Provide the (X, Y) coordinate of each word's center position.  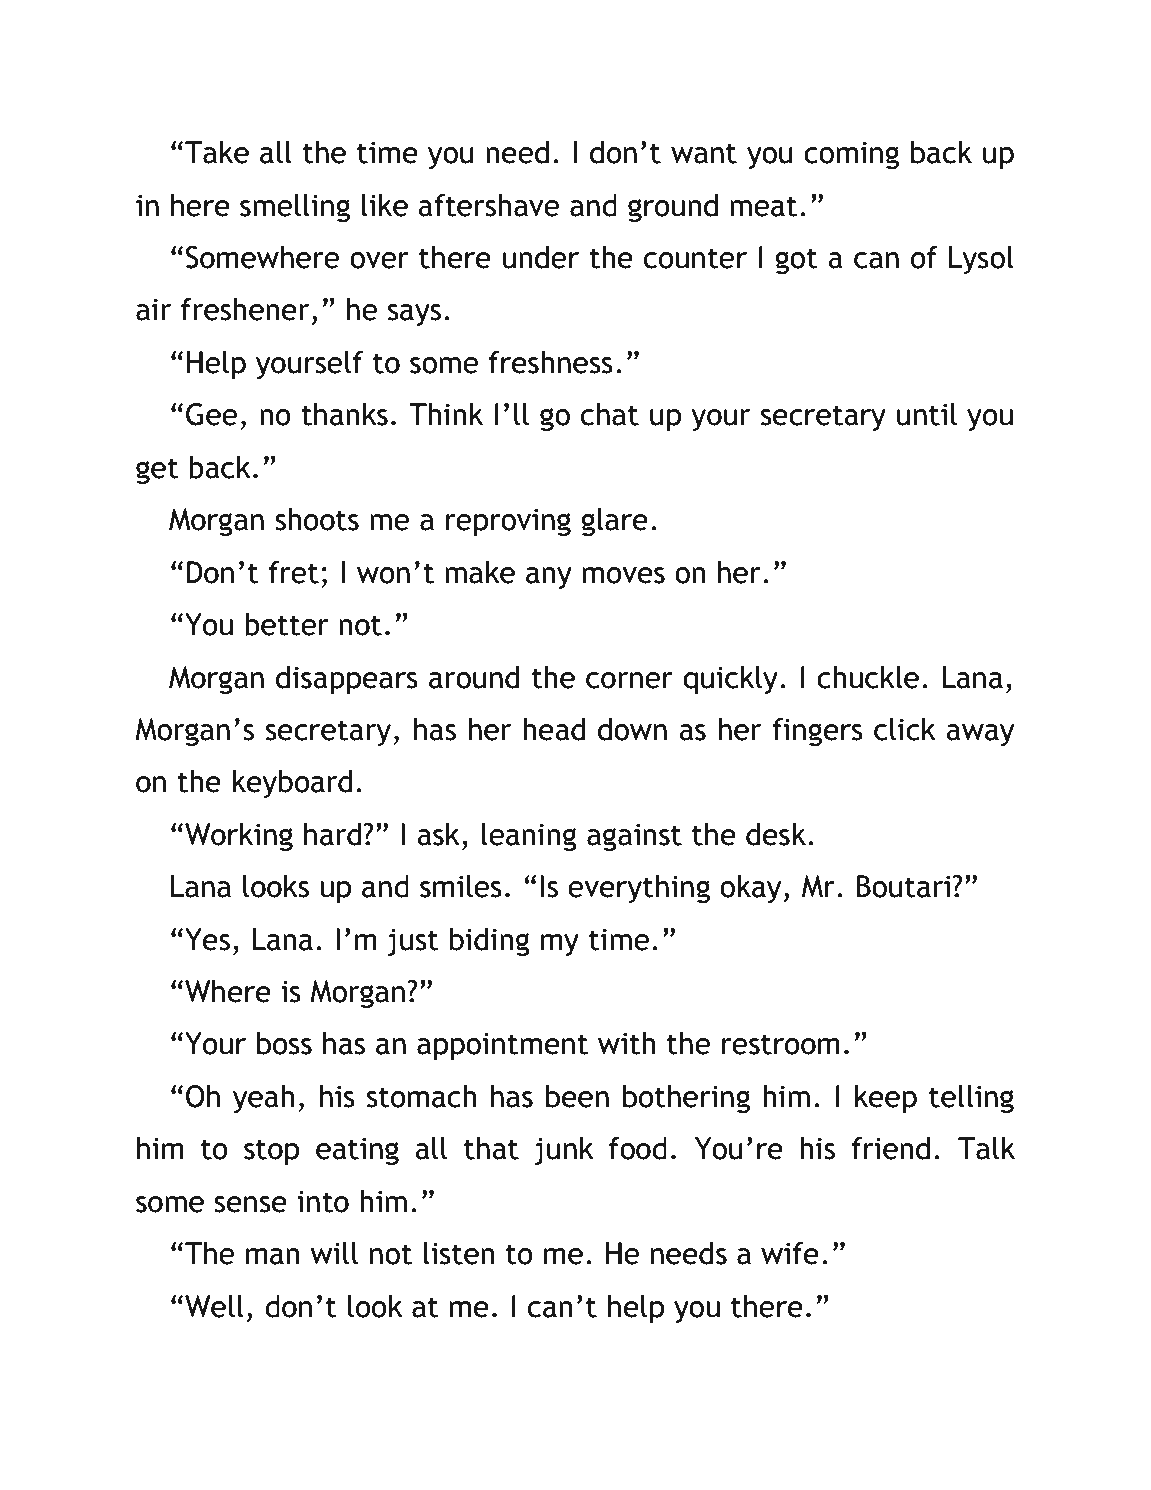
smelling (295, 208)
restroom (781, 1044)
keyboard (292, 784)
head (554, 729)
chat (610, 414)
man (273, 1256)
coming (851, 155)
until (927, 414)
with (627, 1043)
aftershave (489, 205)
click (905, 729)
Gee (212, 414)
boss (284, 1043)
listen (459, 1253)
